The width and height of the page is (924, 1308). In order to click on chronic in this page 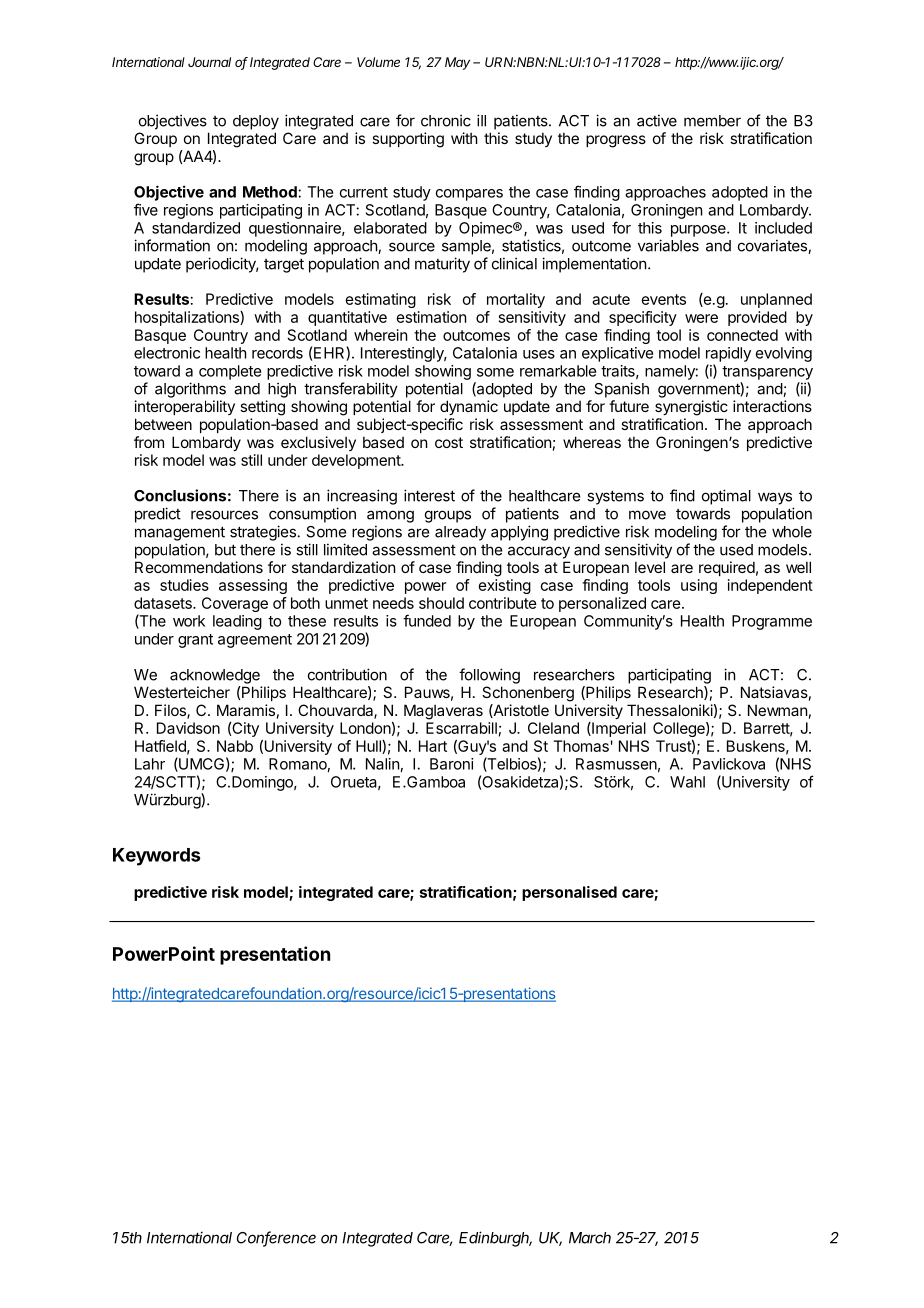, I will do `click(446, 120)`.
